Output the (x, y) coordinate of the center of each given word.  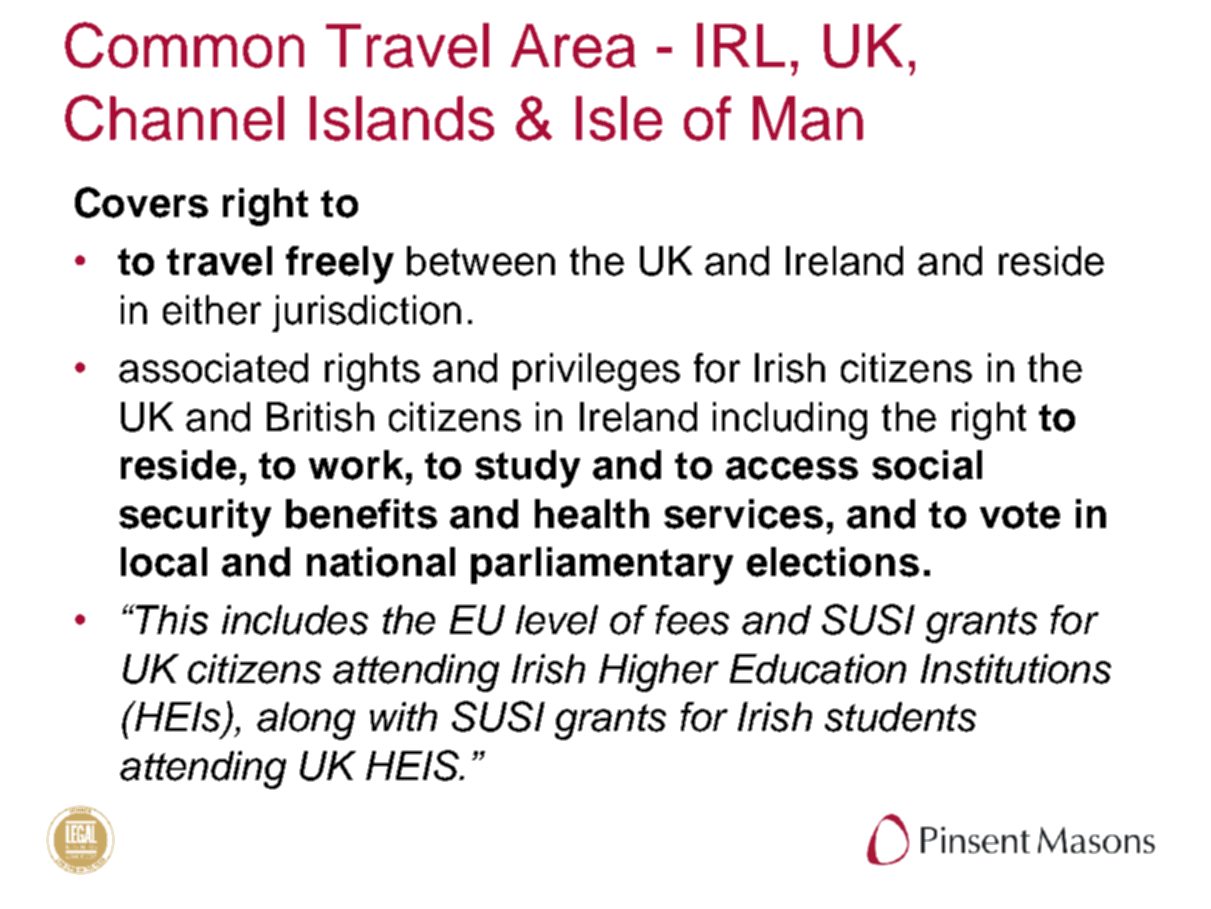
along (306, 721)
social (927, 465)
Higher (659, 673)
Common (184, 45)
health (592, 514)
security (195, 518)
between (481, 261)
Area (573, 46)
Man (808, 118)
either (212, 310)
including (790, 421)
